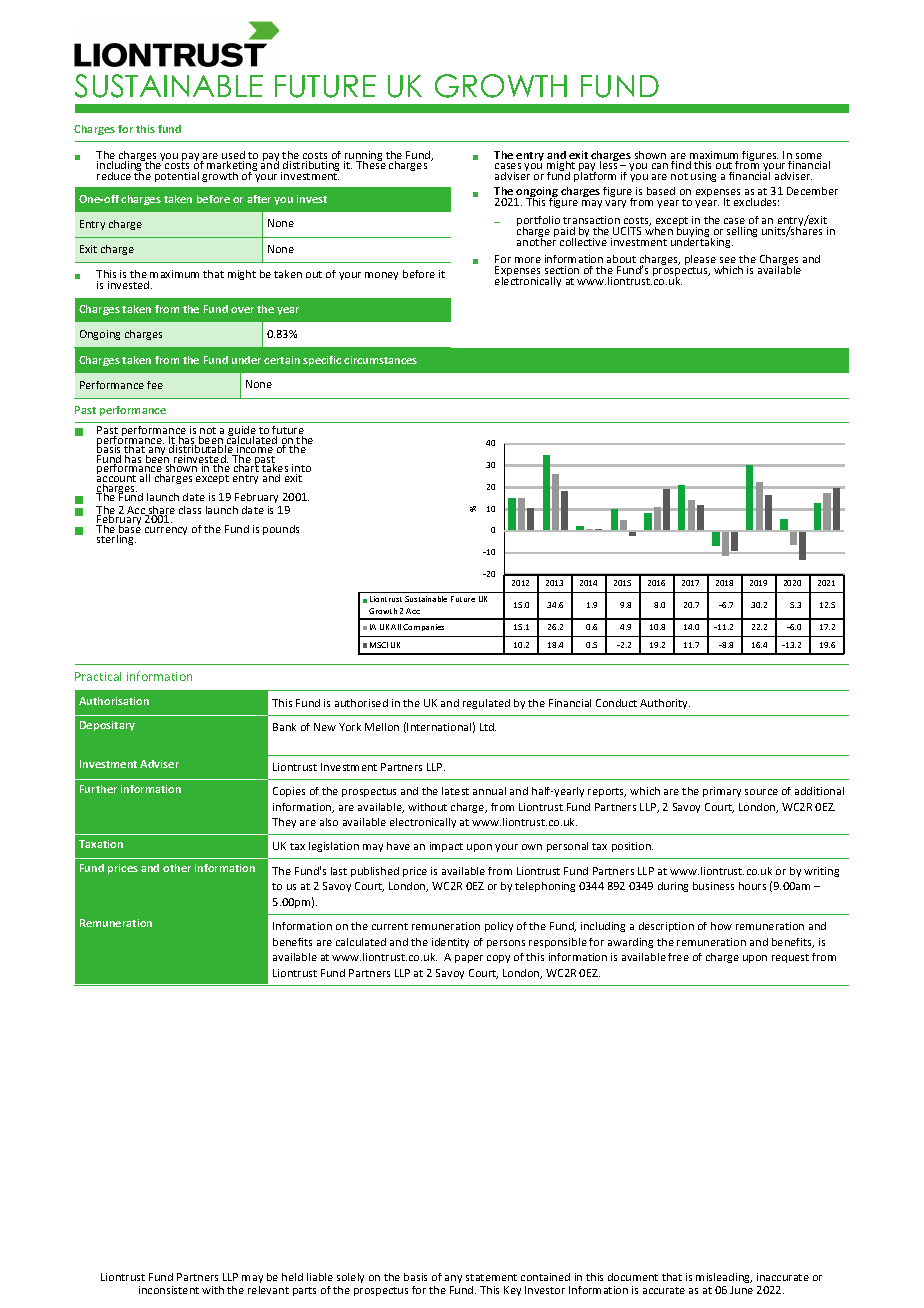 Image resolution: width=924 pixels, height=1308 pixels. Describe the element at coordinates (177, 177) in the image. I see `potential` at that location.
